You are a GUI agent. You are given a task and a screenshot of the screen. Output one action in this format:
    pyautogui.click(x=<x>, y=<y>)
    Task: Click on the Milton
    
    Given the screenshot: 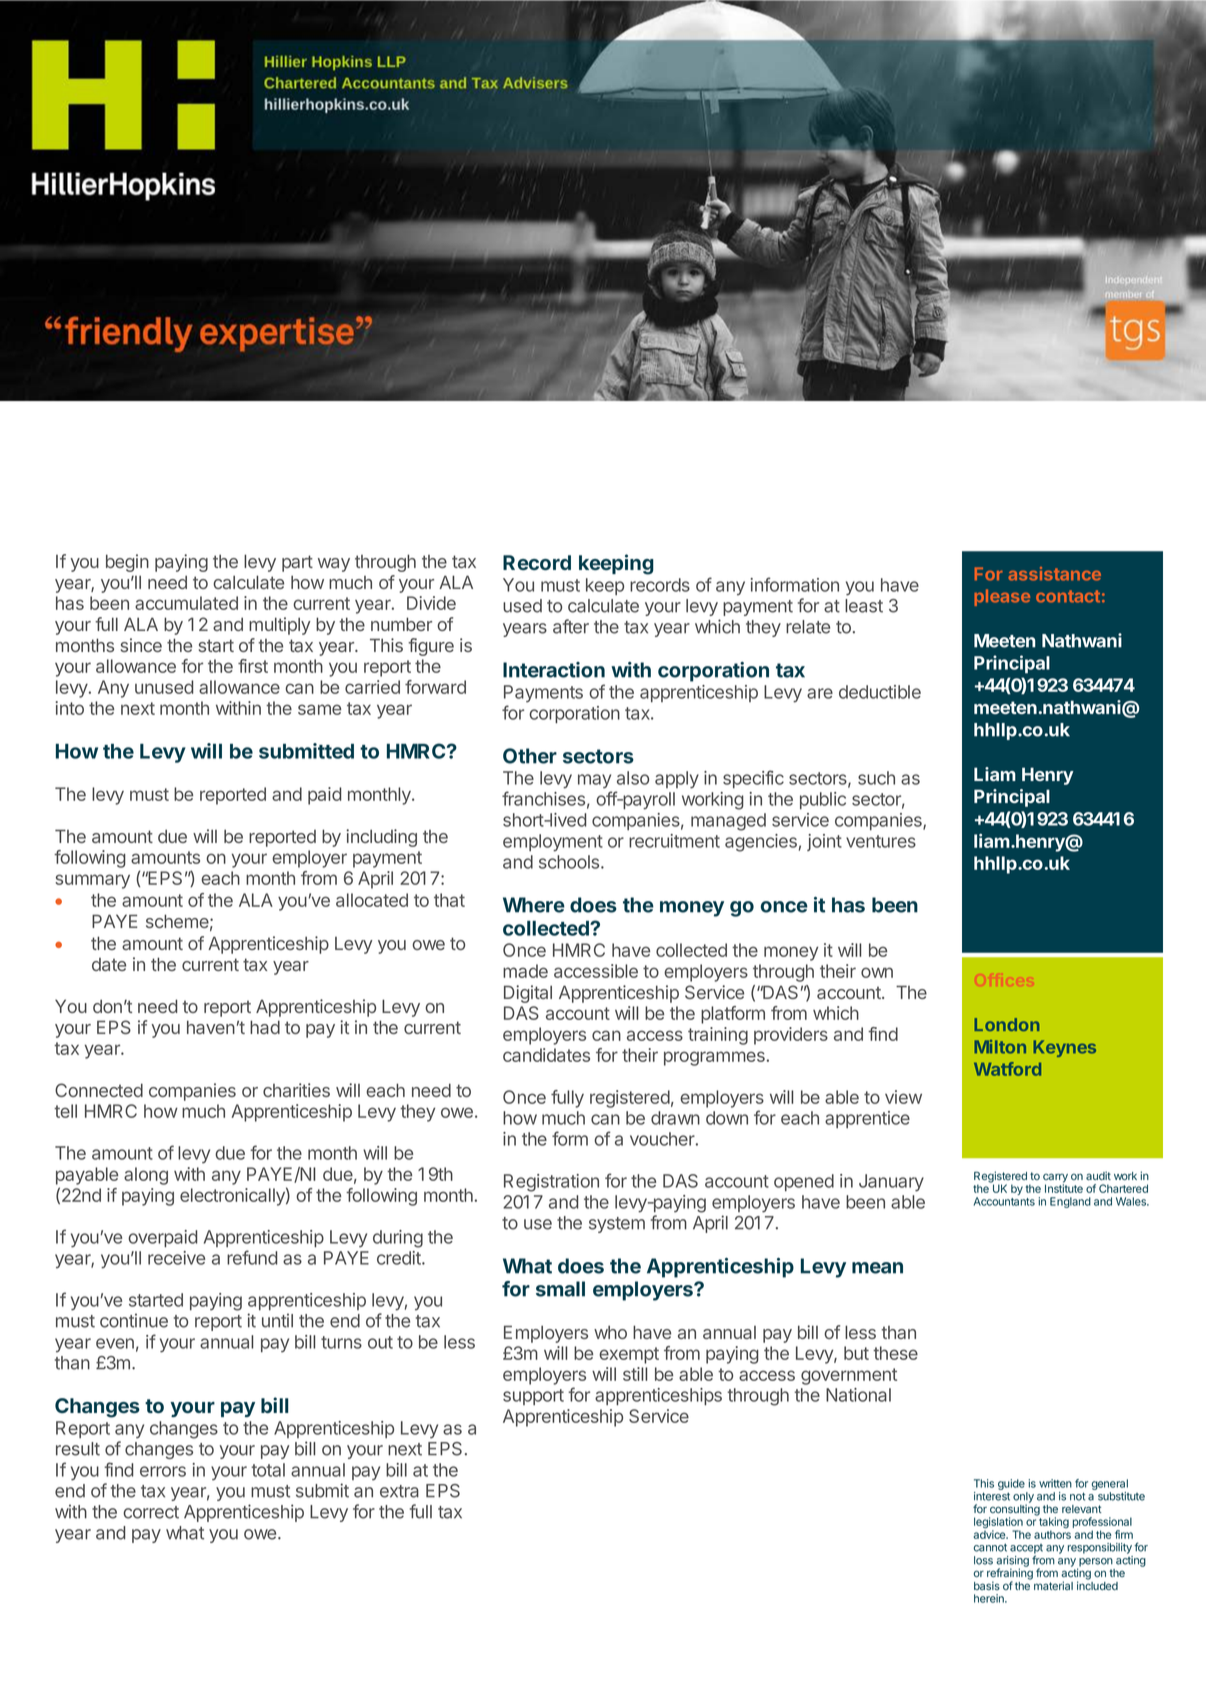 What is the action you would take?
    pyautogui.click(x=1000, y=1047)
